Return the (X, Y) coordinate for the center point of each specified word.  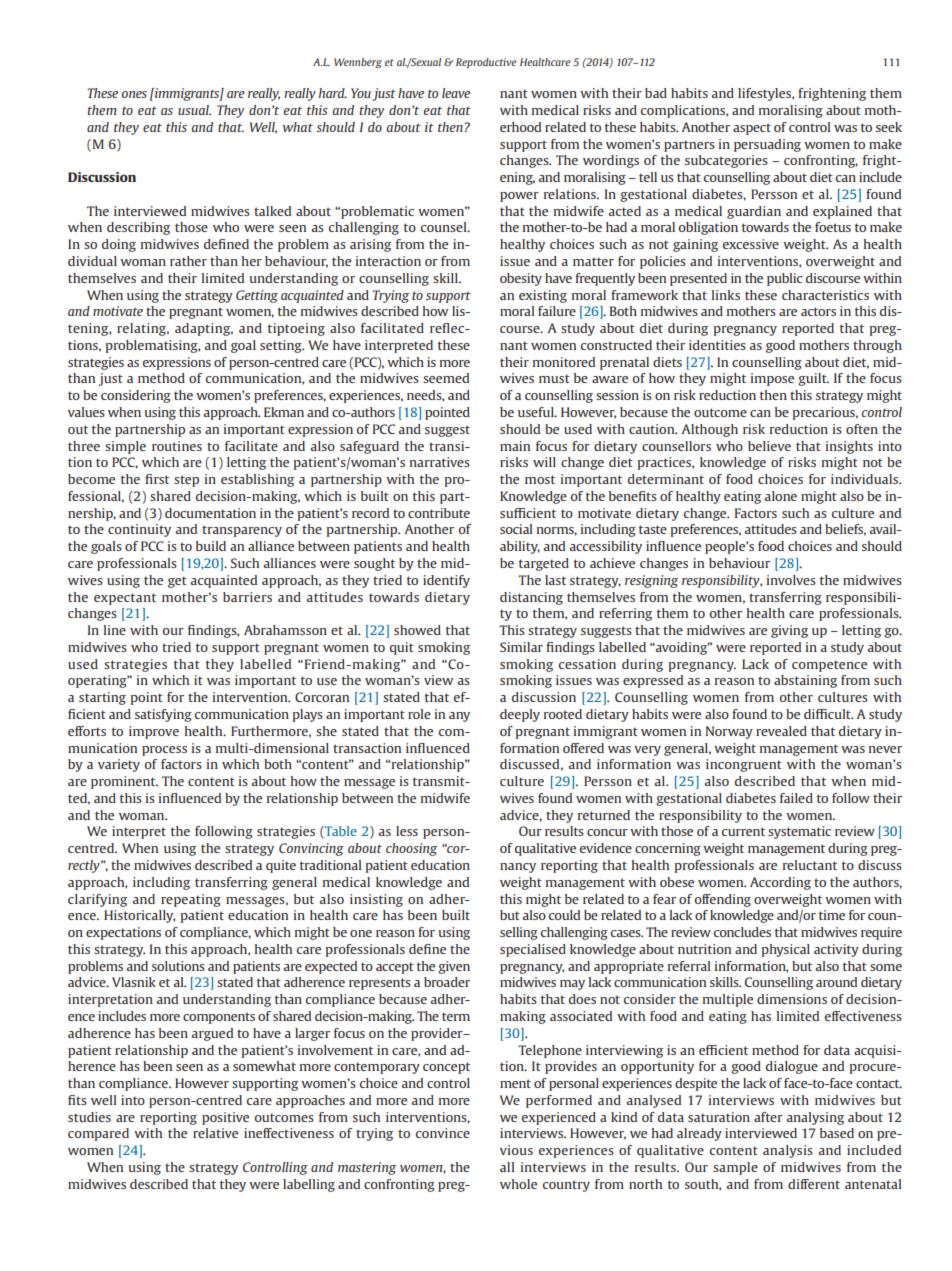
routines (177, 446)
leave (456, 93)
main (515, 446)
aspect (752, 129)
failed (796, 798)
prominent (124, 782)
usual (194, 110)
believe (769, 446)
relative (215, 1133)
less (407, 831)
